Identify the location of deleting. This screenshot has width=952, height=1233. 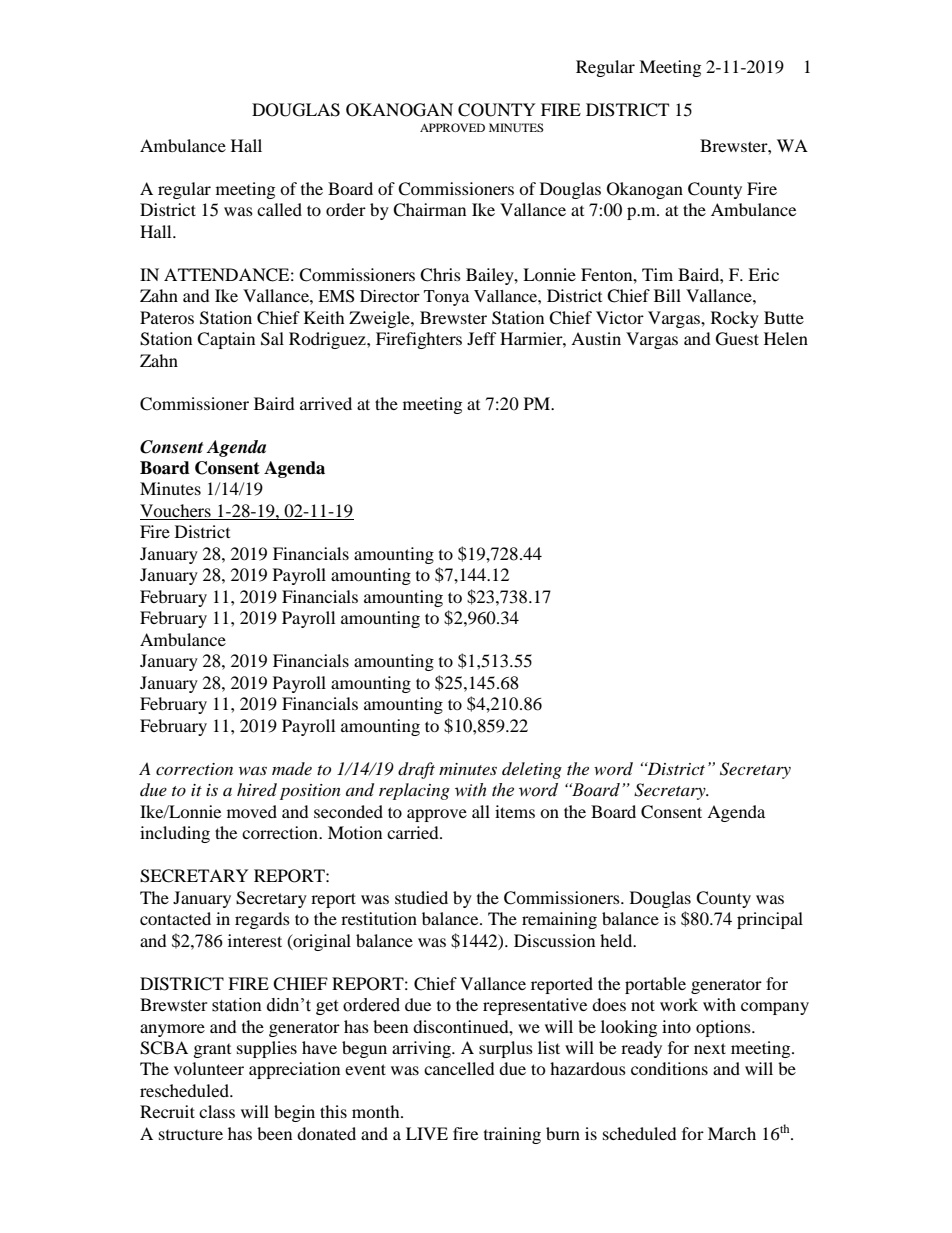
(532, 770).
